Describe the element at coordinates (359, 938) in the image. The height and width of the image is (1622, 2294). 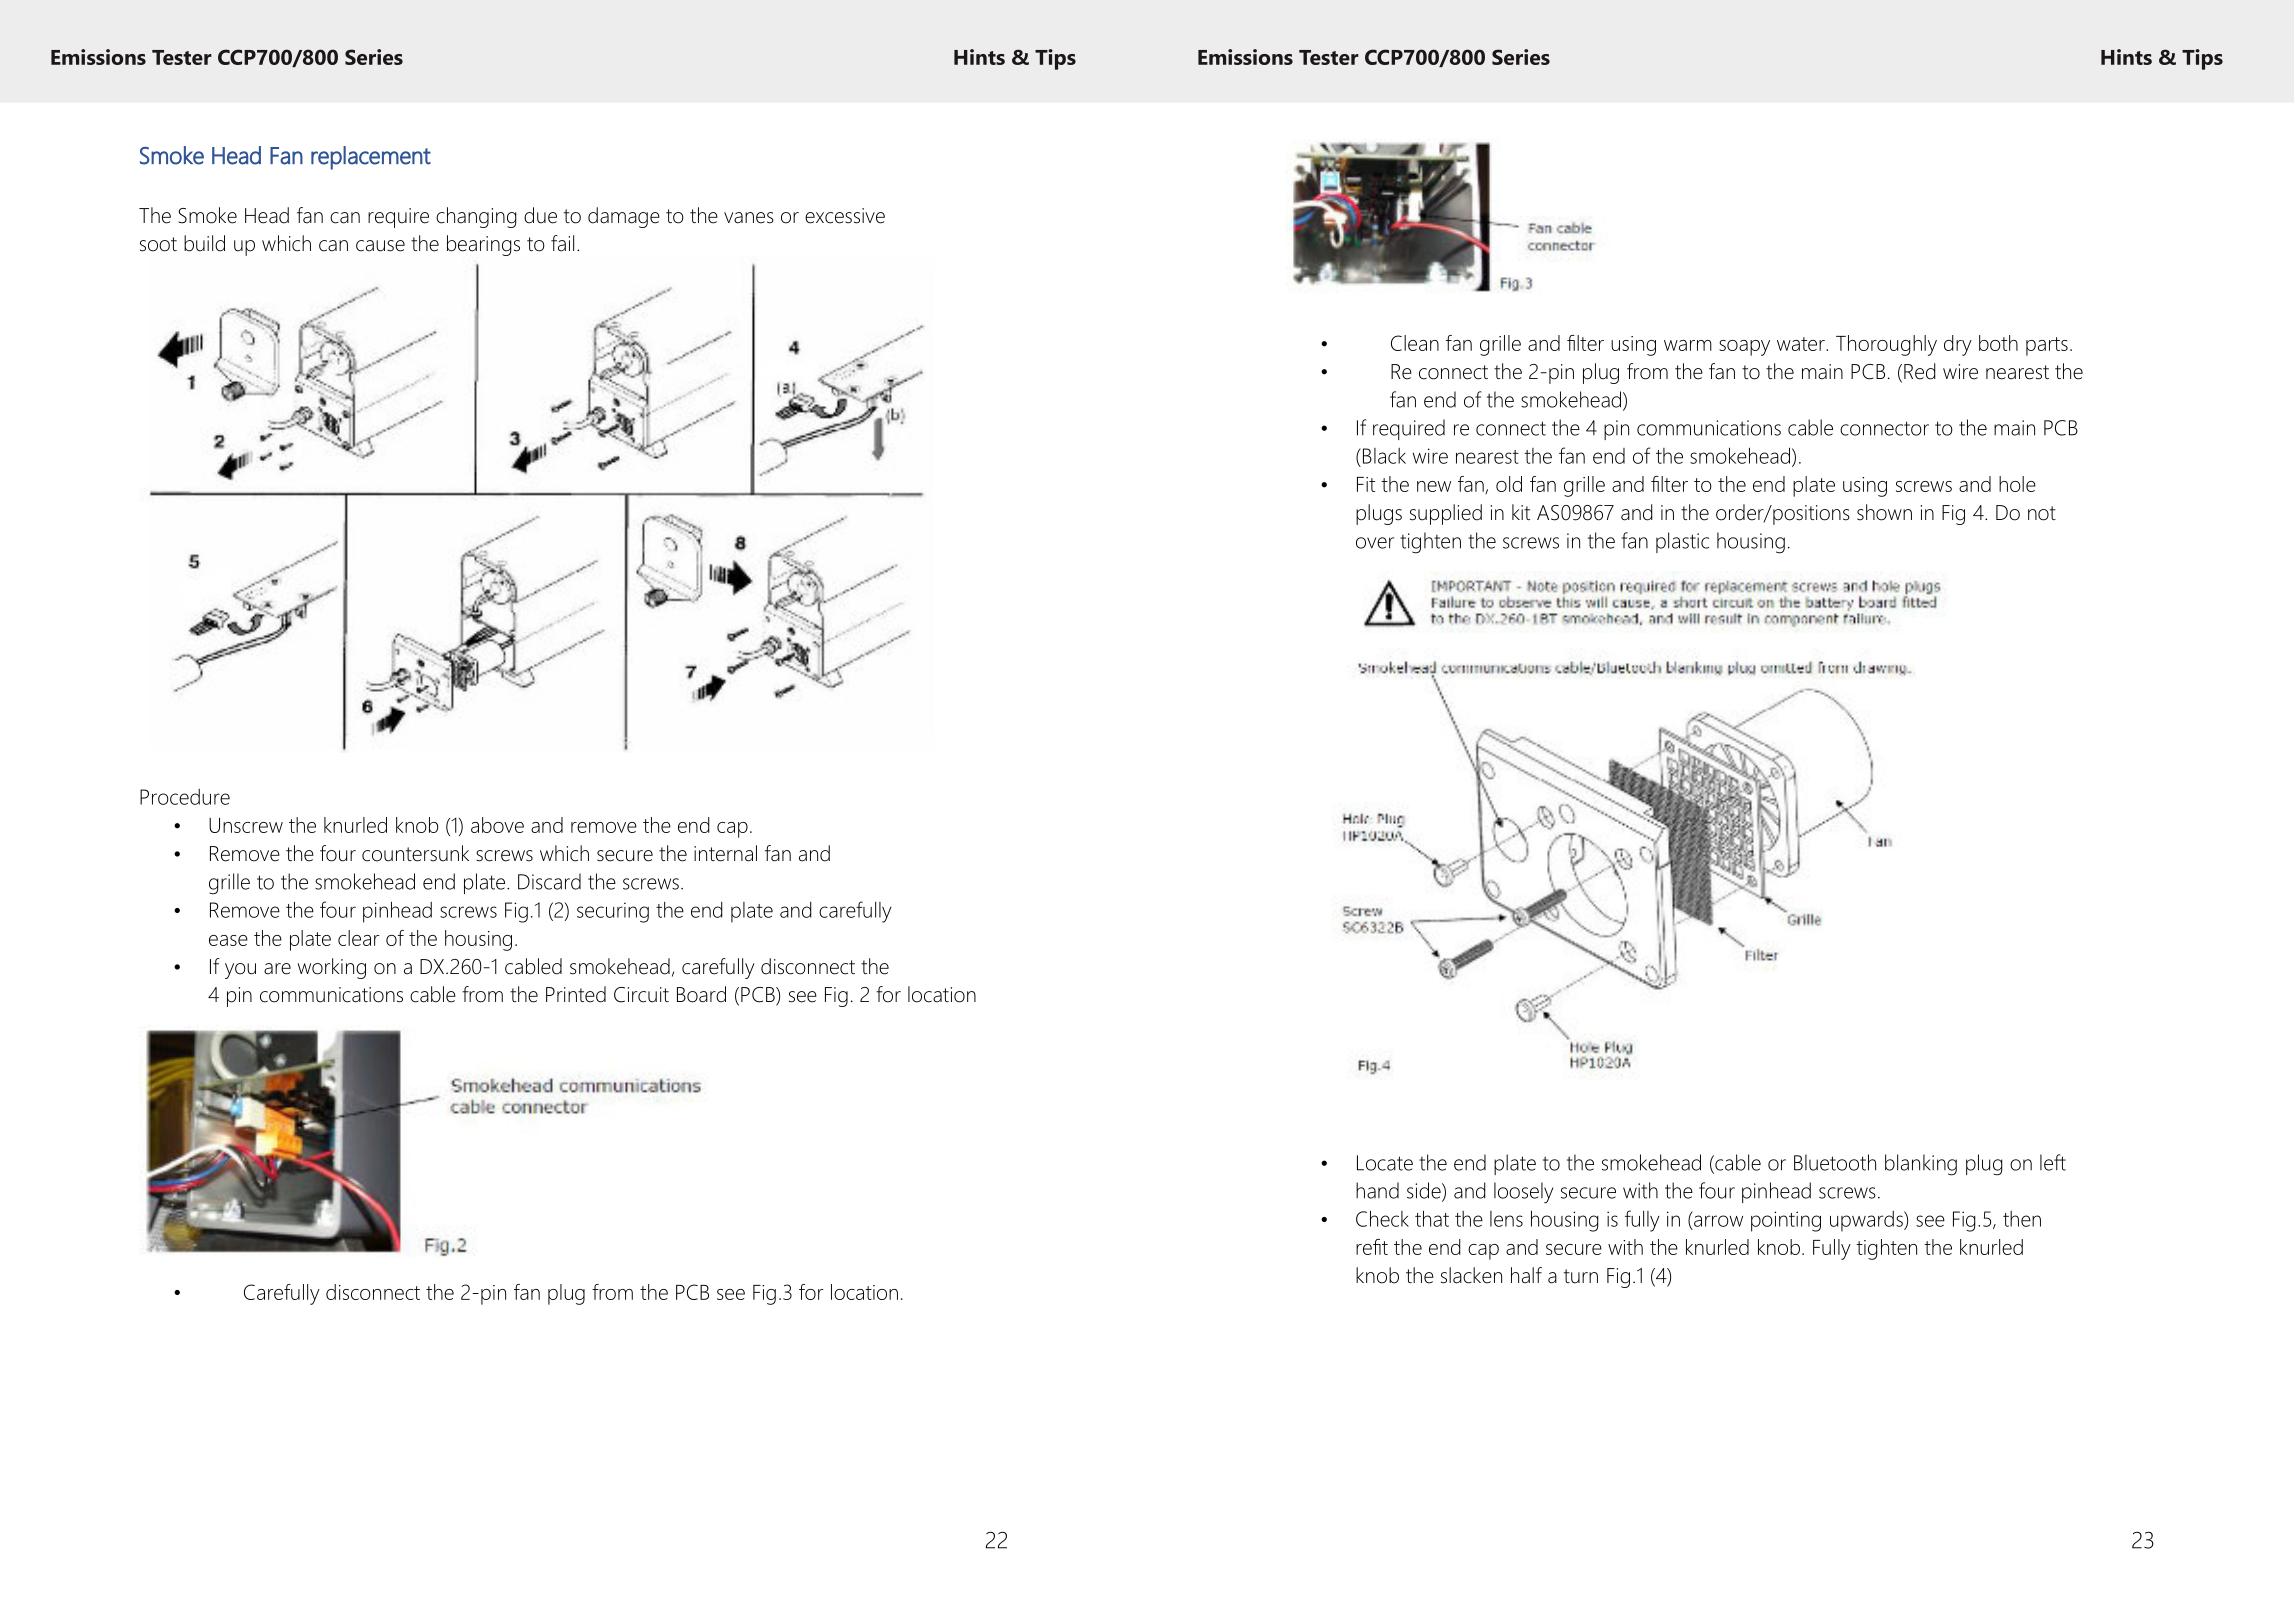
I see `clear` at that location.
